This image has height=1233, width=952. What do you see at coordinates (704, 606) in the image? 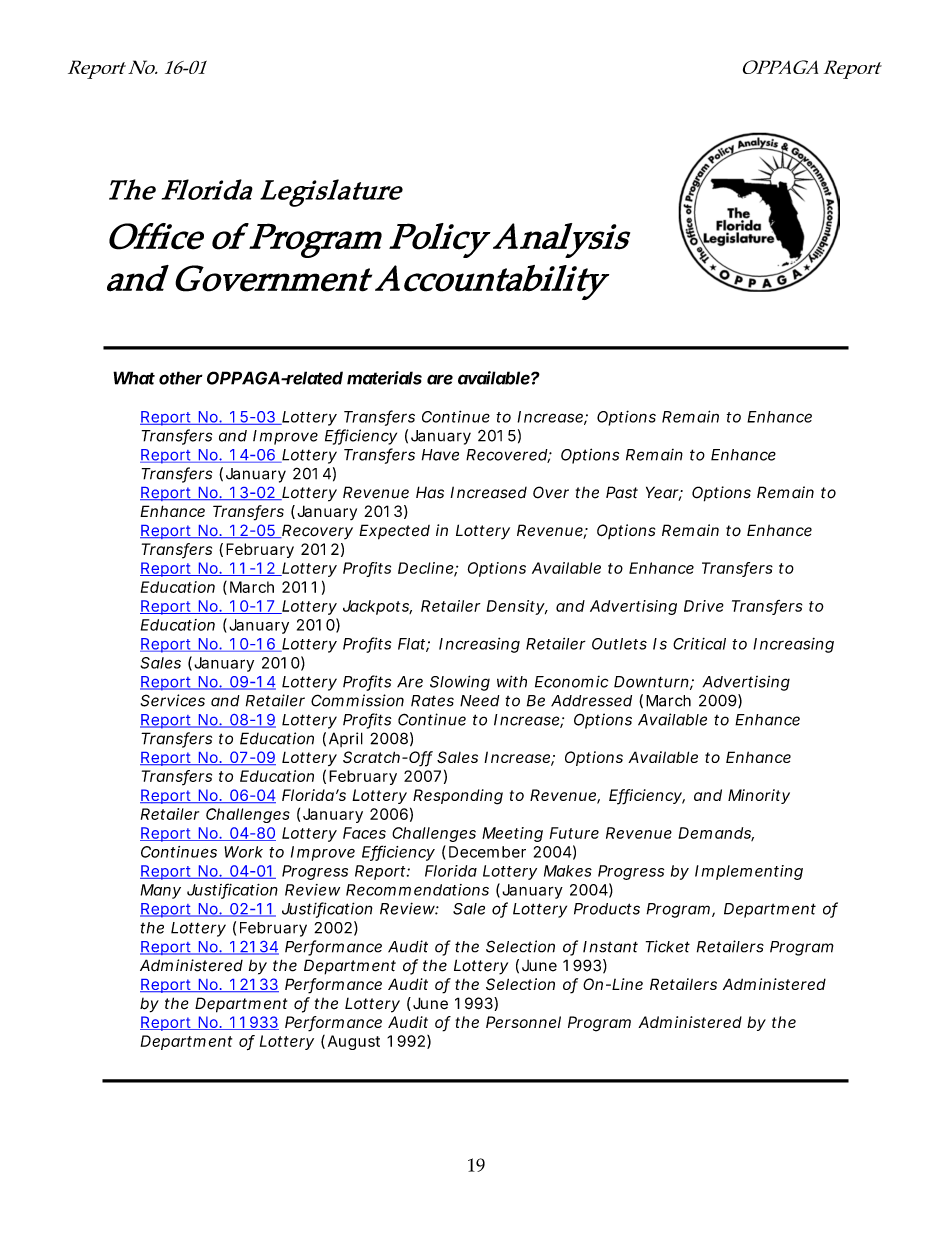
I see `Drive` at bounding box center [704, 606].
